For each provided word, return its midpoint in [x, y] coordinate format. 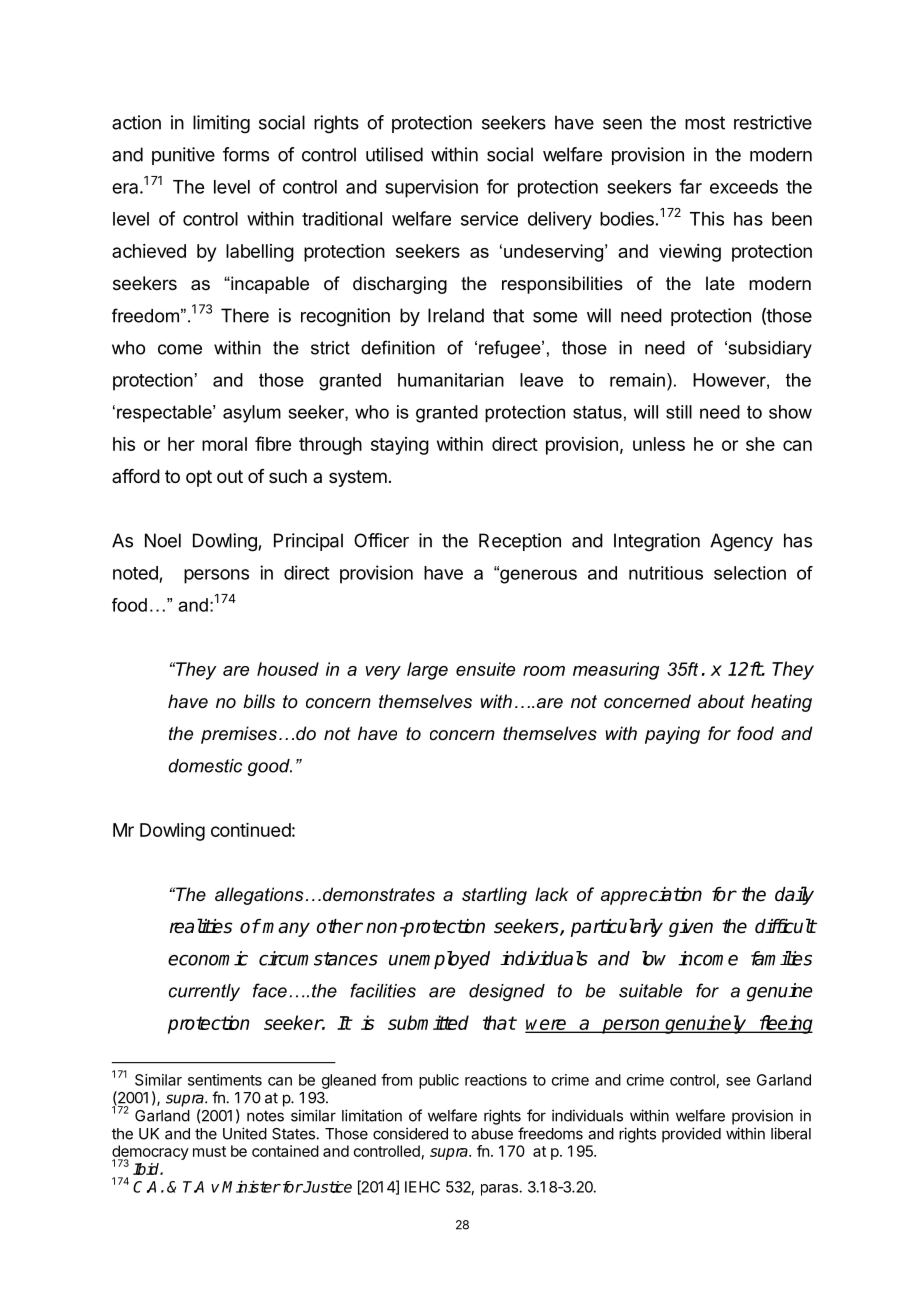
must [209, 1151]
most [705, 123]
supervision [431, 188]
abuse [492, 1134]
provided [691, 1135]
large [427, 671]
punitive [183, 156]
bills [259, 701]
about [721, 701]
